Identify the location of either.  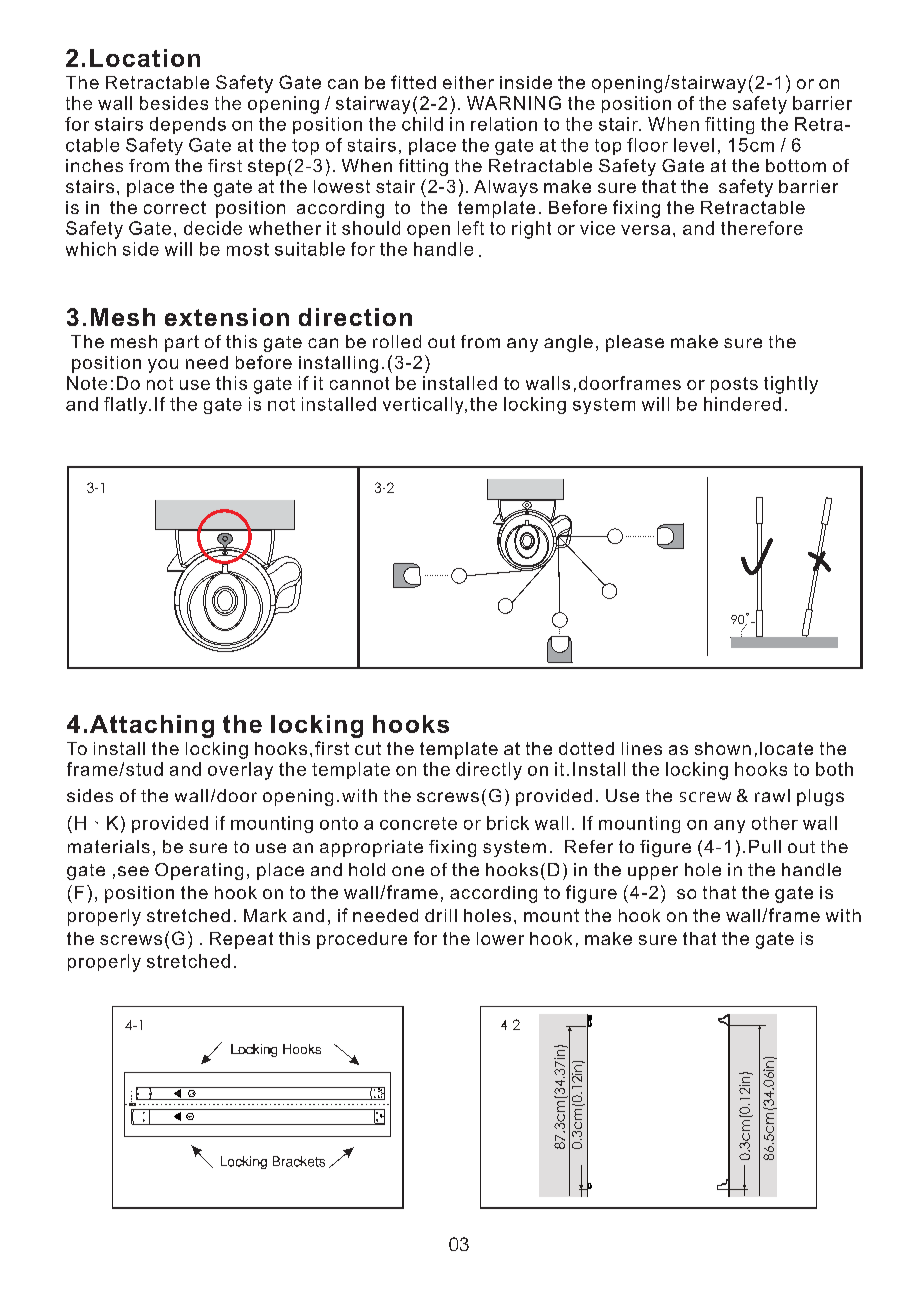
(468, 82).
